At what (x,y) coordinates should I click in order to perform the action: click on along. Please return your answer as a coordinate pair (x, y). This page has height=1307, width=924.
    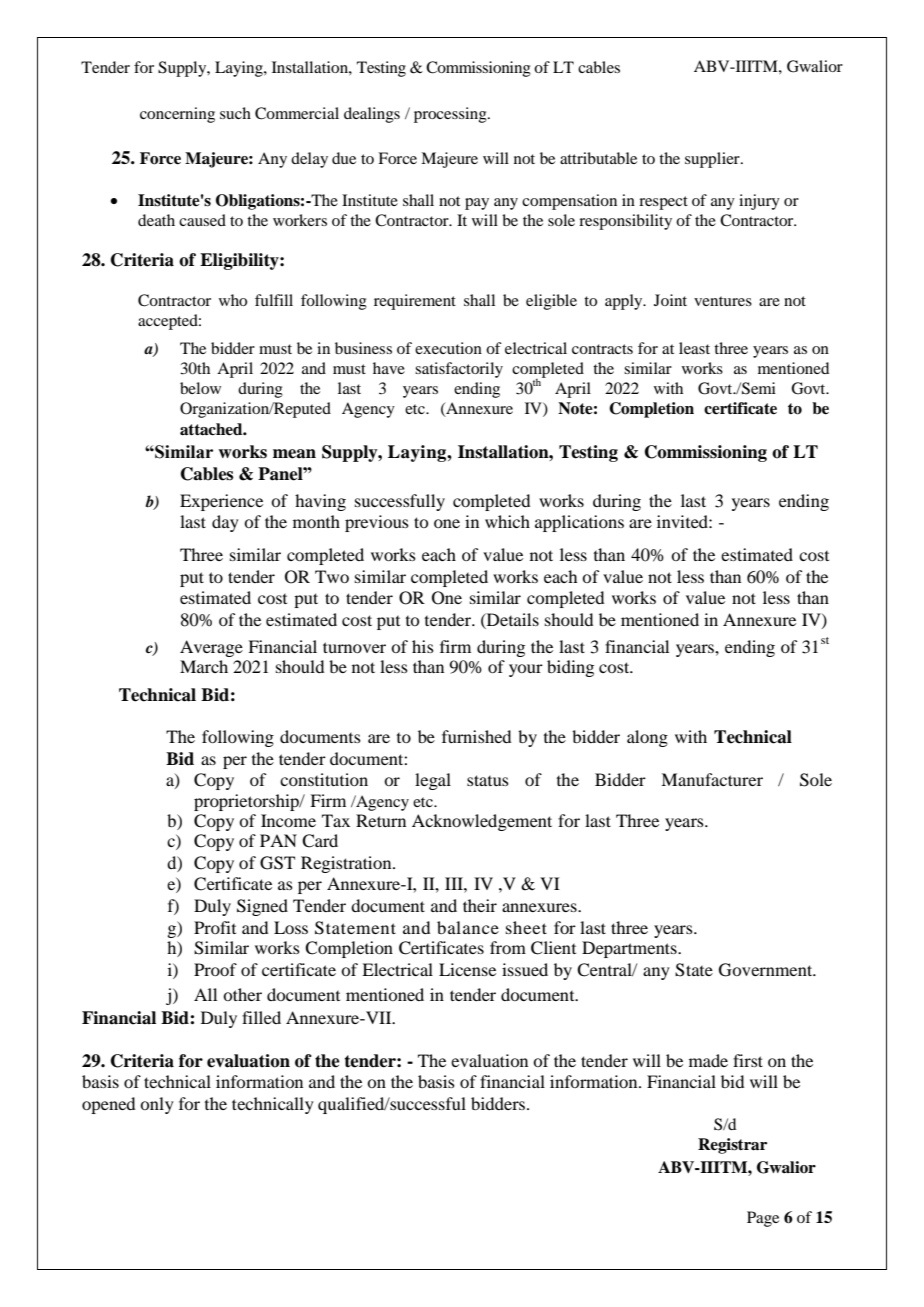
    Looking at the image, I should click on (647, 738).
